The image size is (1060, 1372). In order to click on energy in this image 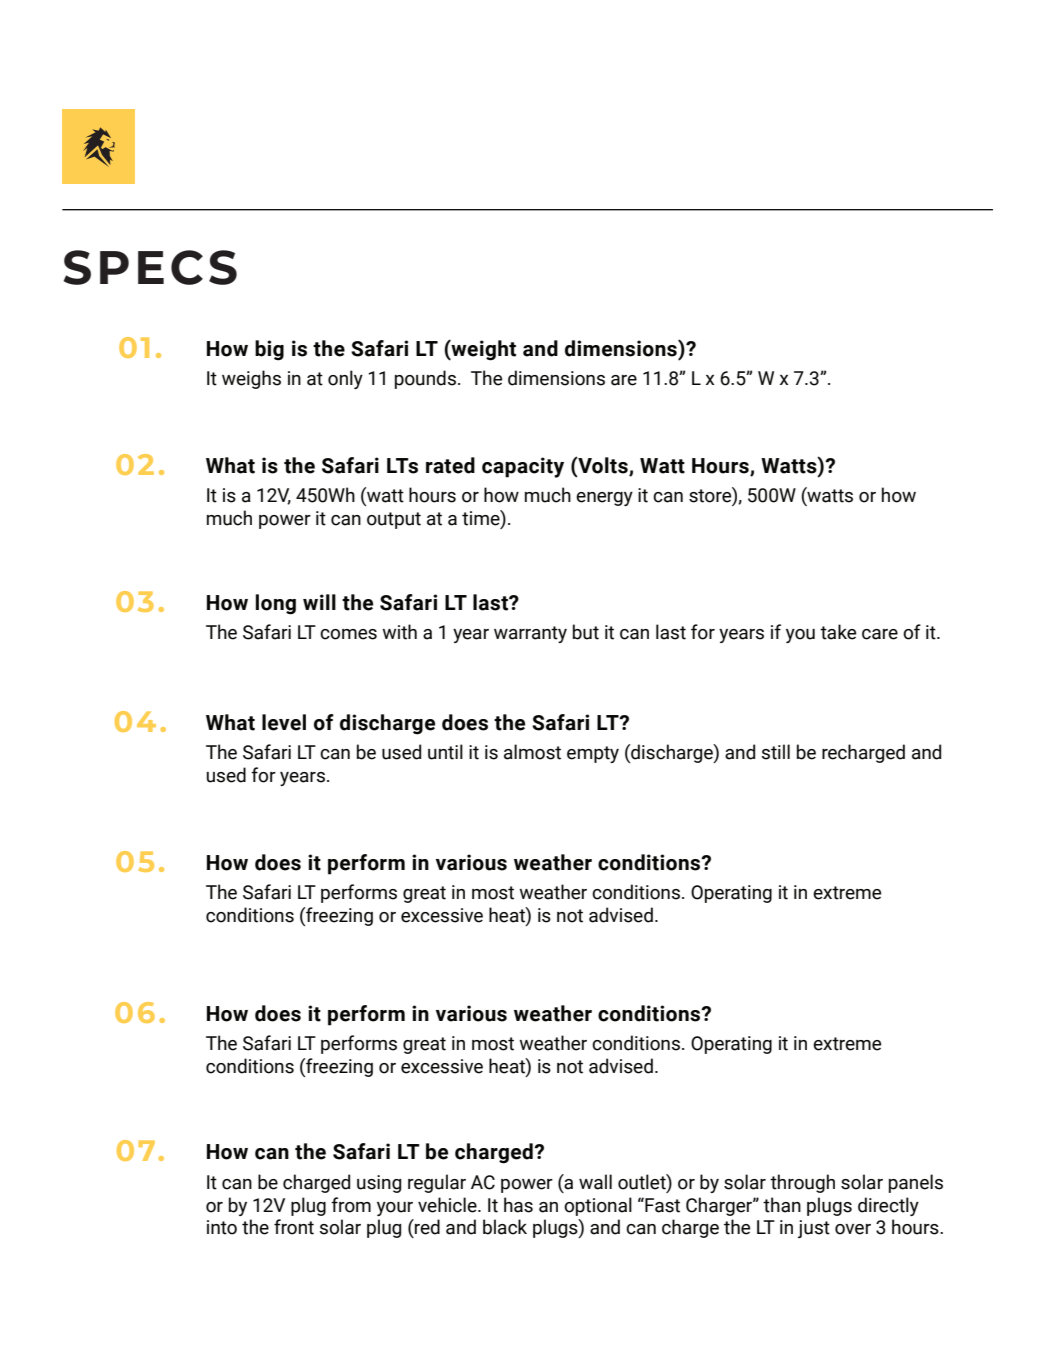, I will do `click(604, 499)`.
